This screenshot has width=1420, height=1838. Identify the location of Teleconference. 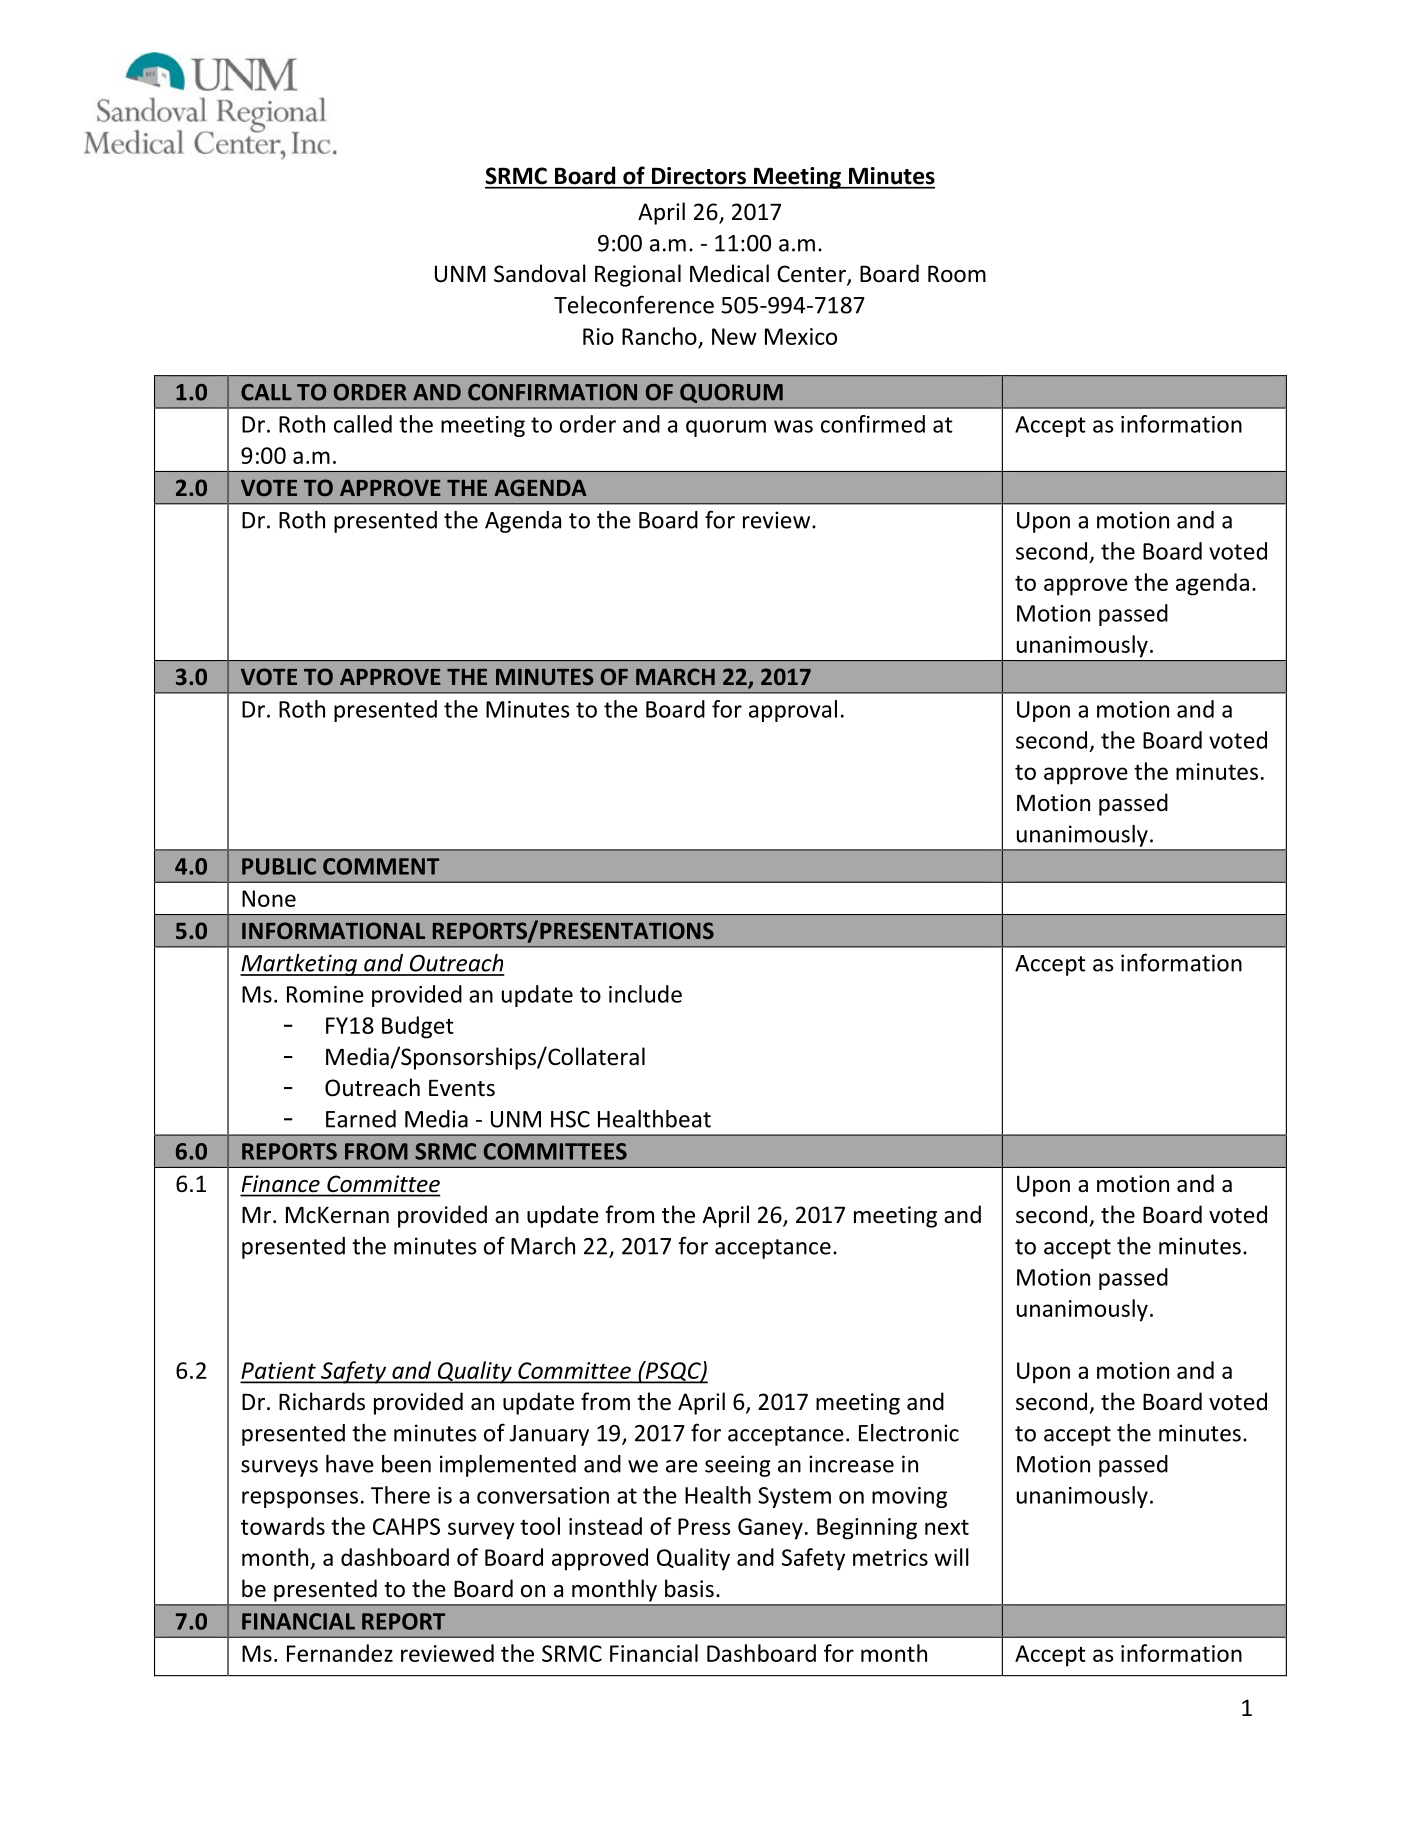
(634, 304).
